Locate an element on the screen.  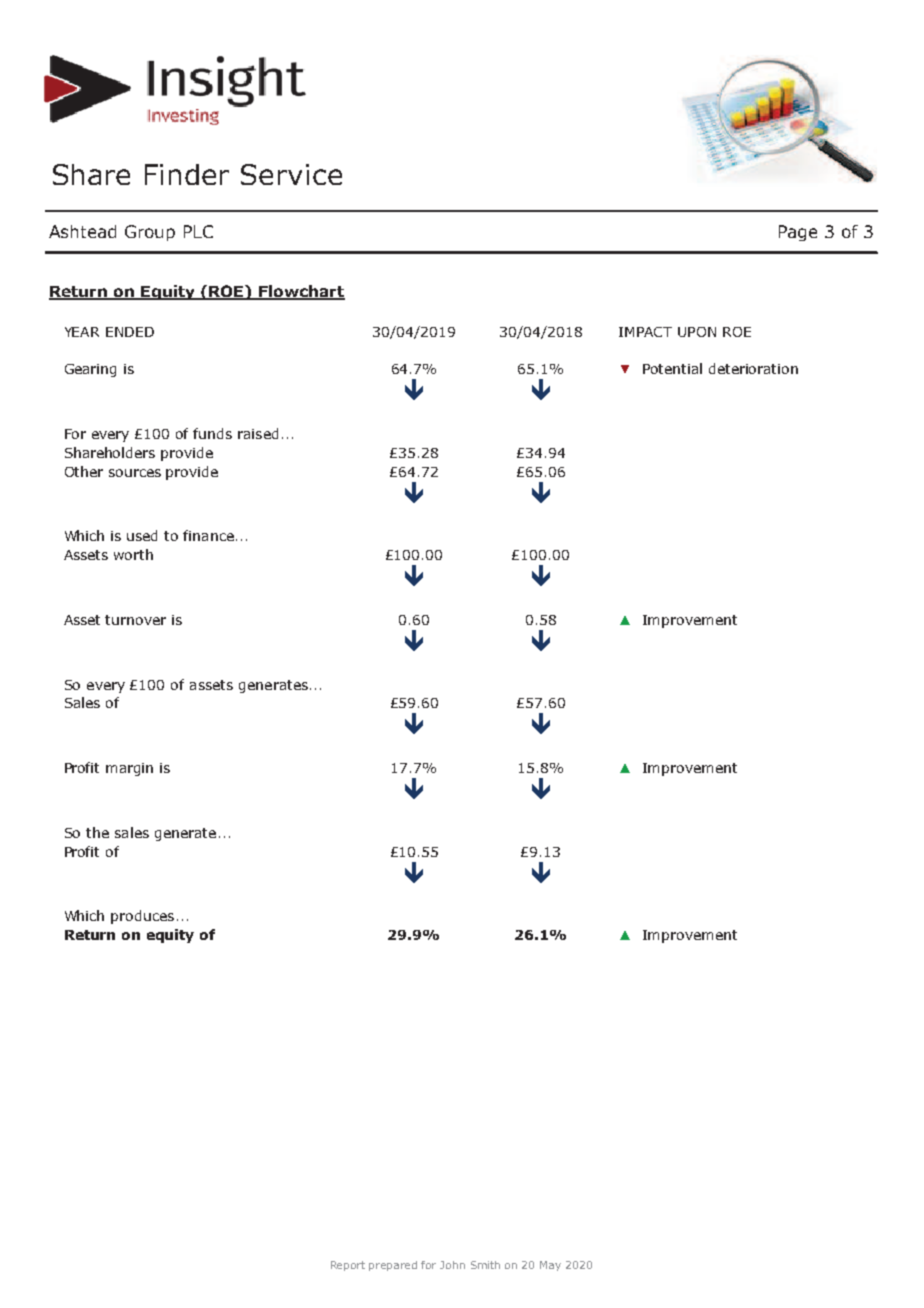
Report is located at coordinates (348, 1266).
